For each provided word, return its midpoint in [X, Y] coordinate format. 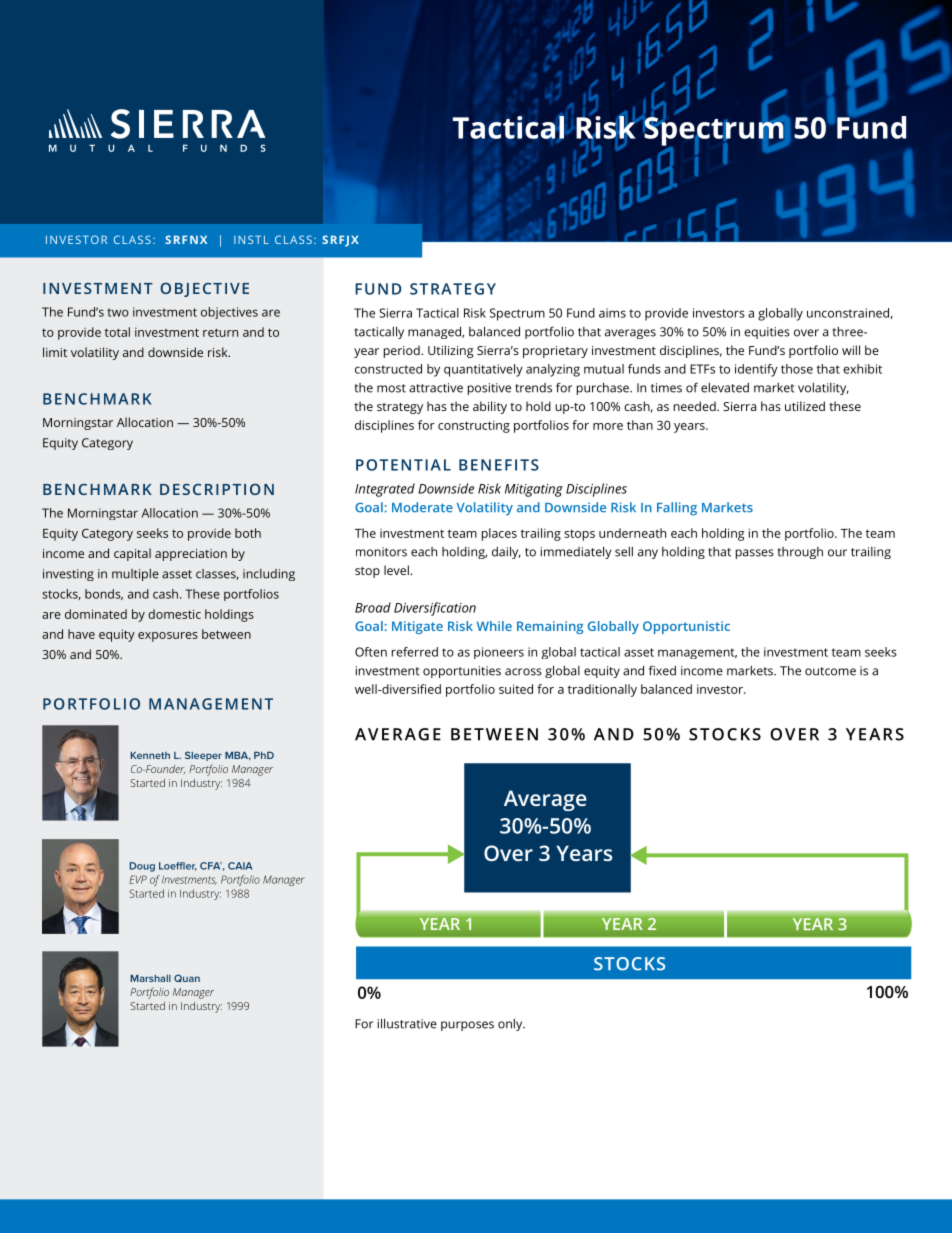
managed [435, 332]
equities [767, 333]
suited [516, 689]
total [117, 332]
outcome [830, 671]
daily [506, 552]
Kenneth [150, 755]
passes [755, 554]
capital [132, 554]
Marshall [151, 978]
